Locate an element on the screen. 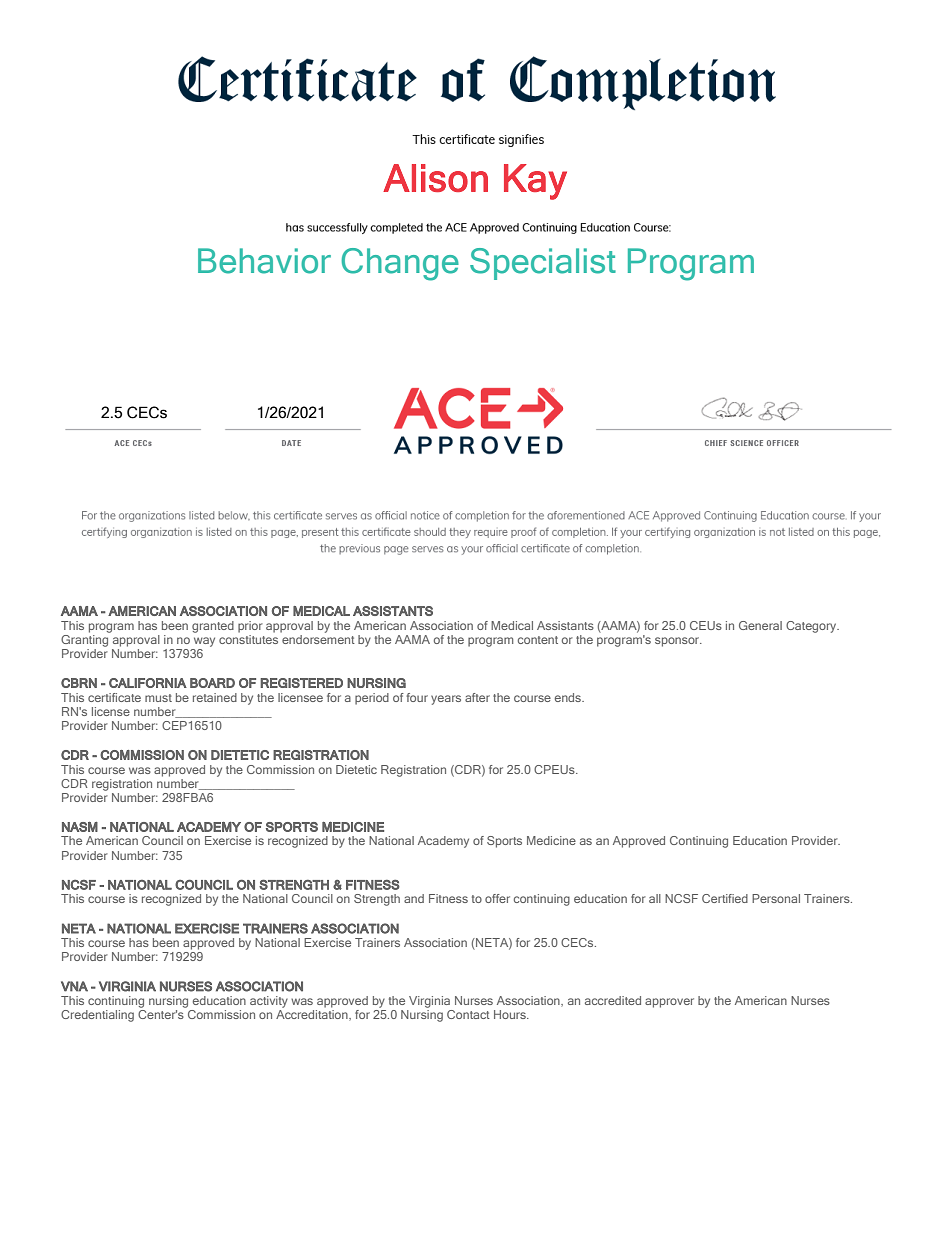 This screenshot has height=1233, width=952. years is located at coordinates (446, 700).
